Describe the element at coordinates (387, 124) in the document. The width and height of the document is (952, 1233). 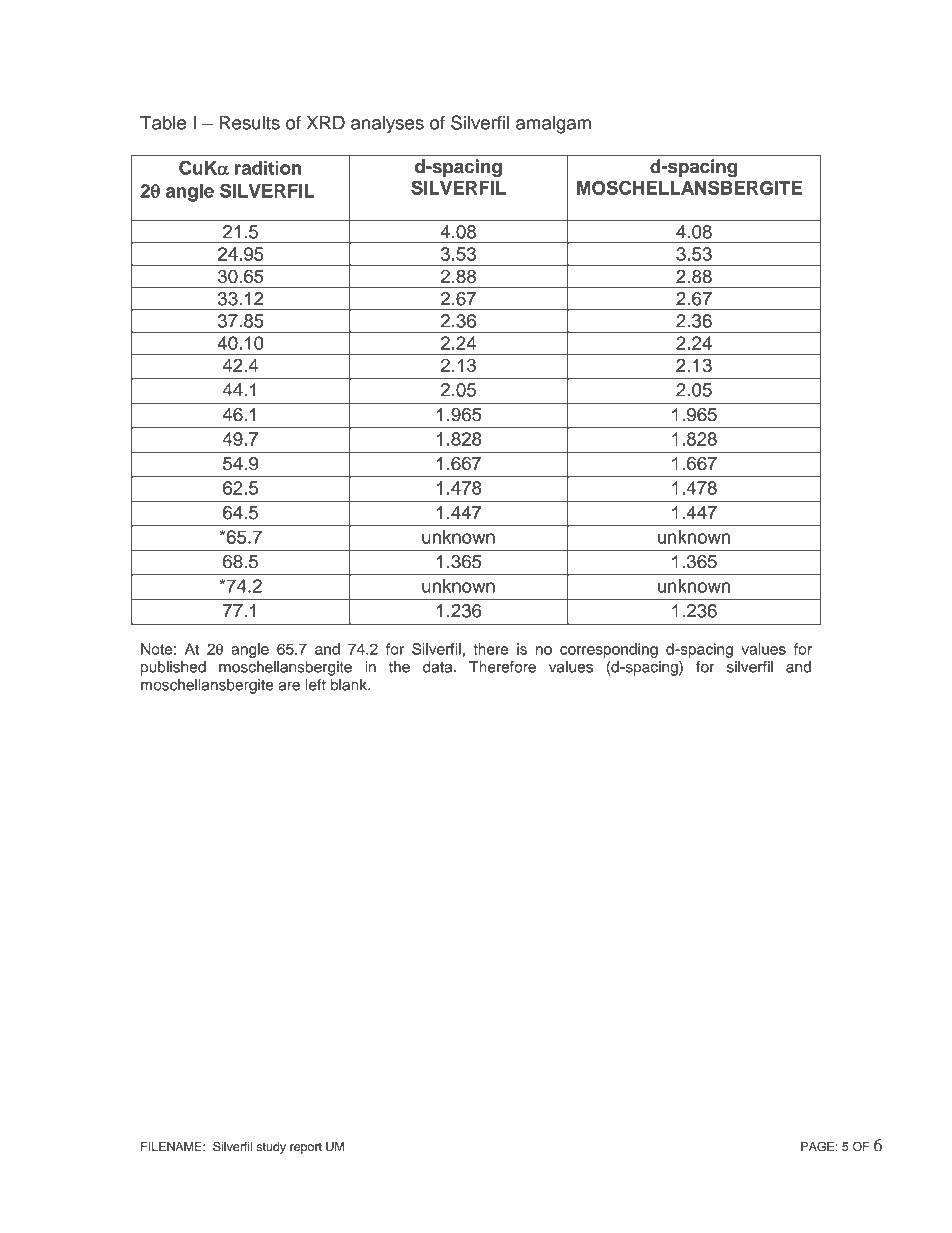
I see `analyses` at that location.
